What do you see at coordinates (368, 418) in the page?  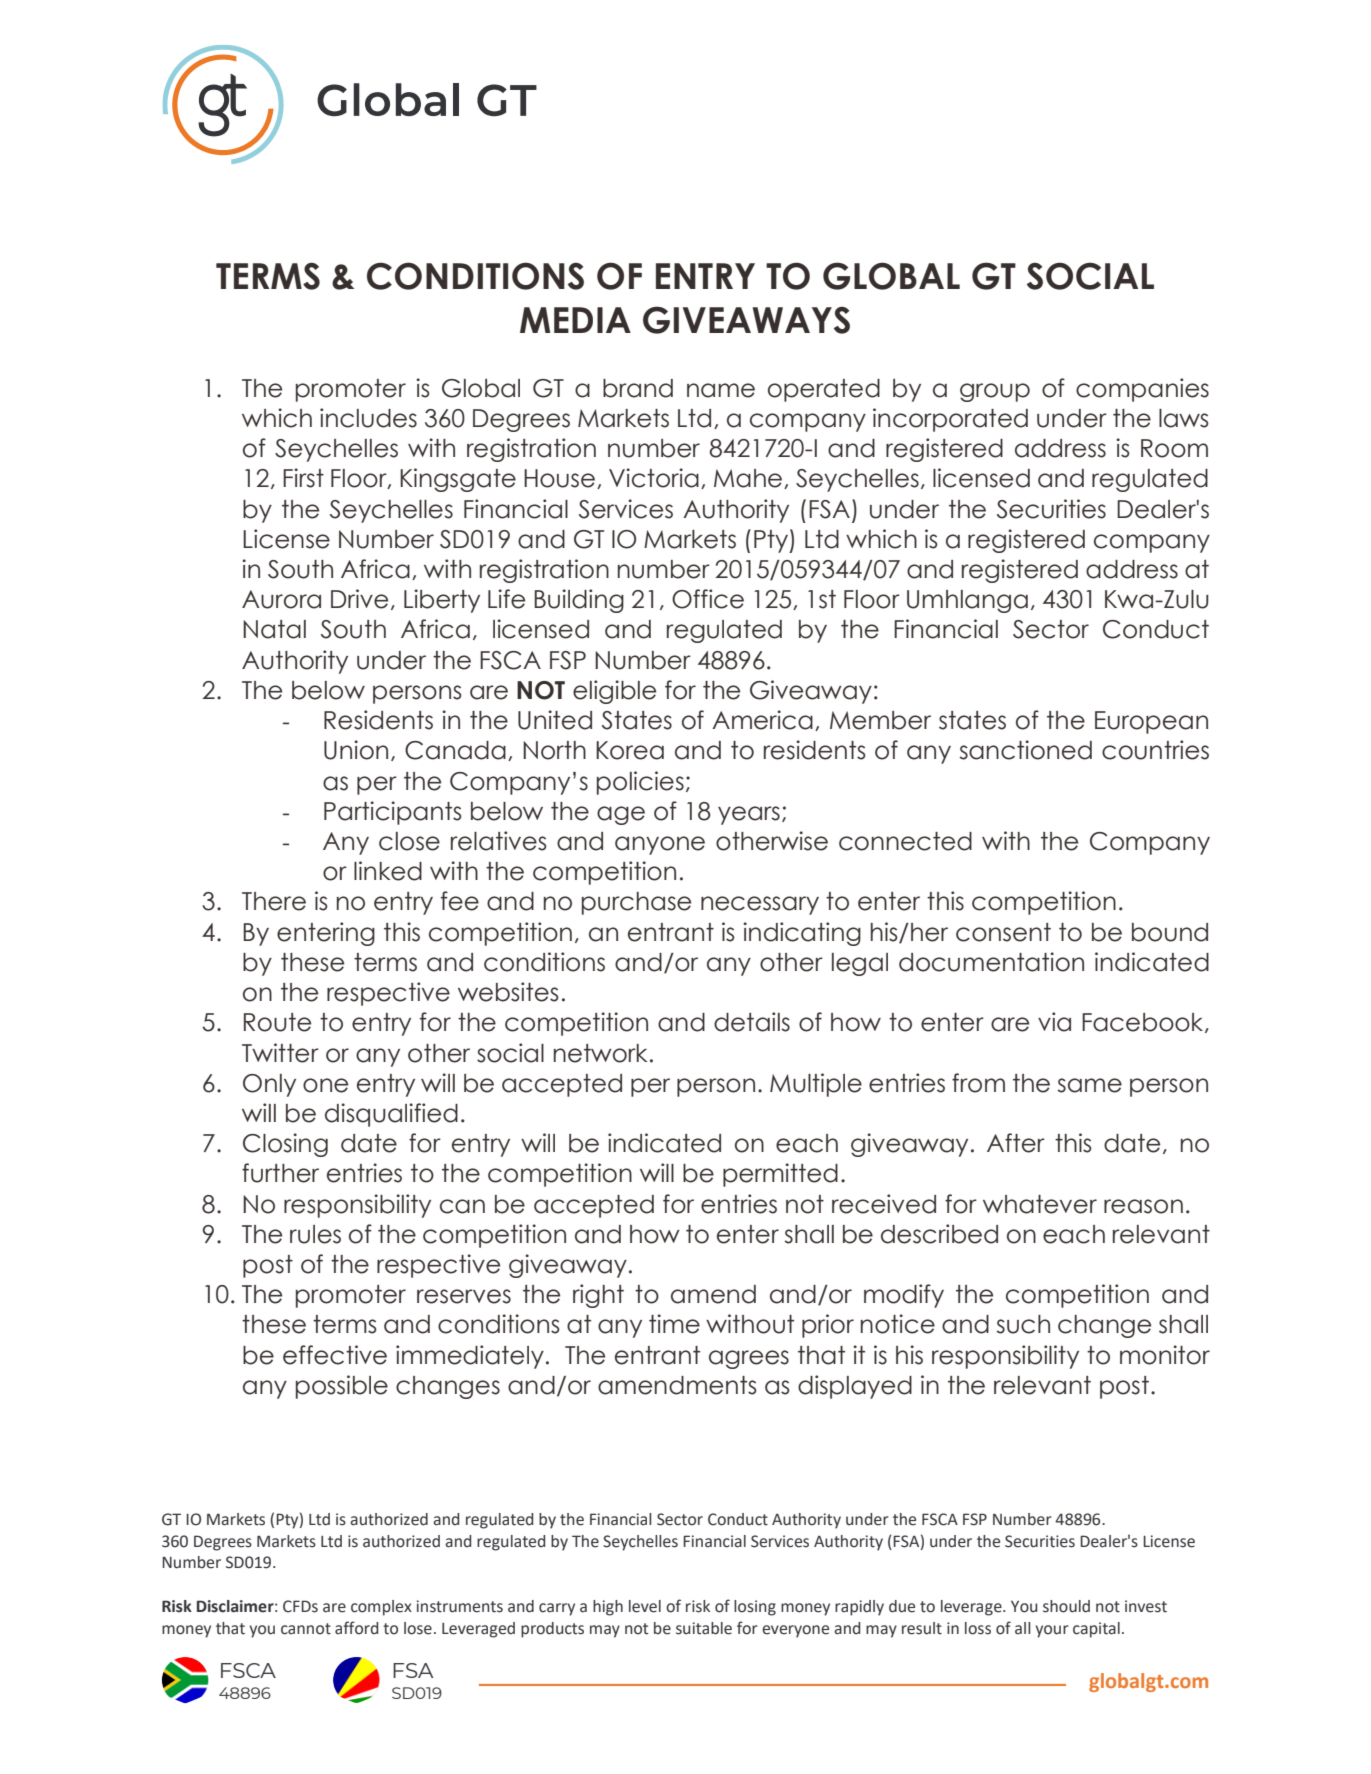 I see `includes` at bounding box center [368, 418].
